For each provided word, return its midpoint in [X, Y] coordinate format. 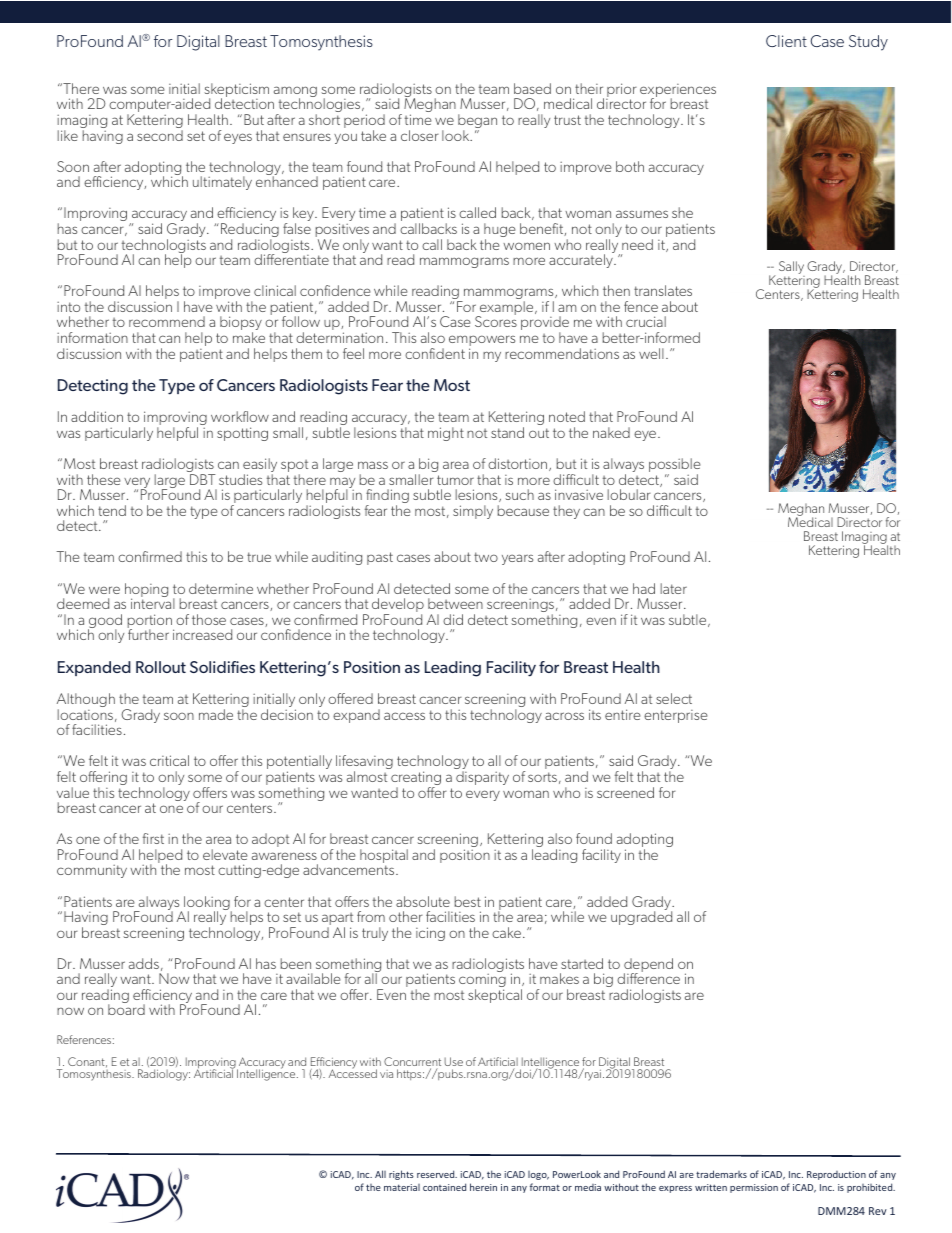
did [453, 619]
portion [151, 622]
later [674, 588]
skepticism [236, 91]
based [532, 88]
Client [786, 41]
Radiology [164, 1075]
